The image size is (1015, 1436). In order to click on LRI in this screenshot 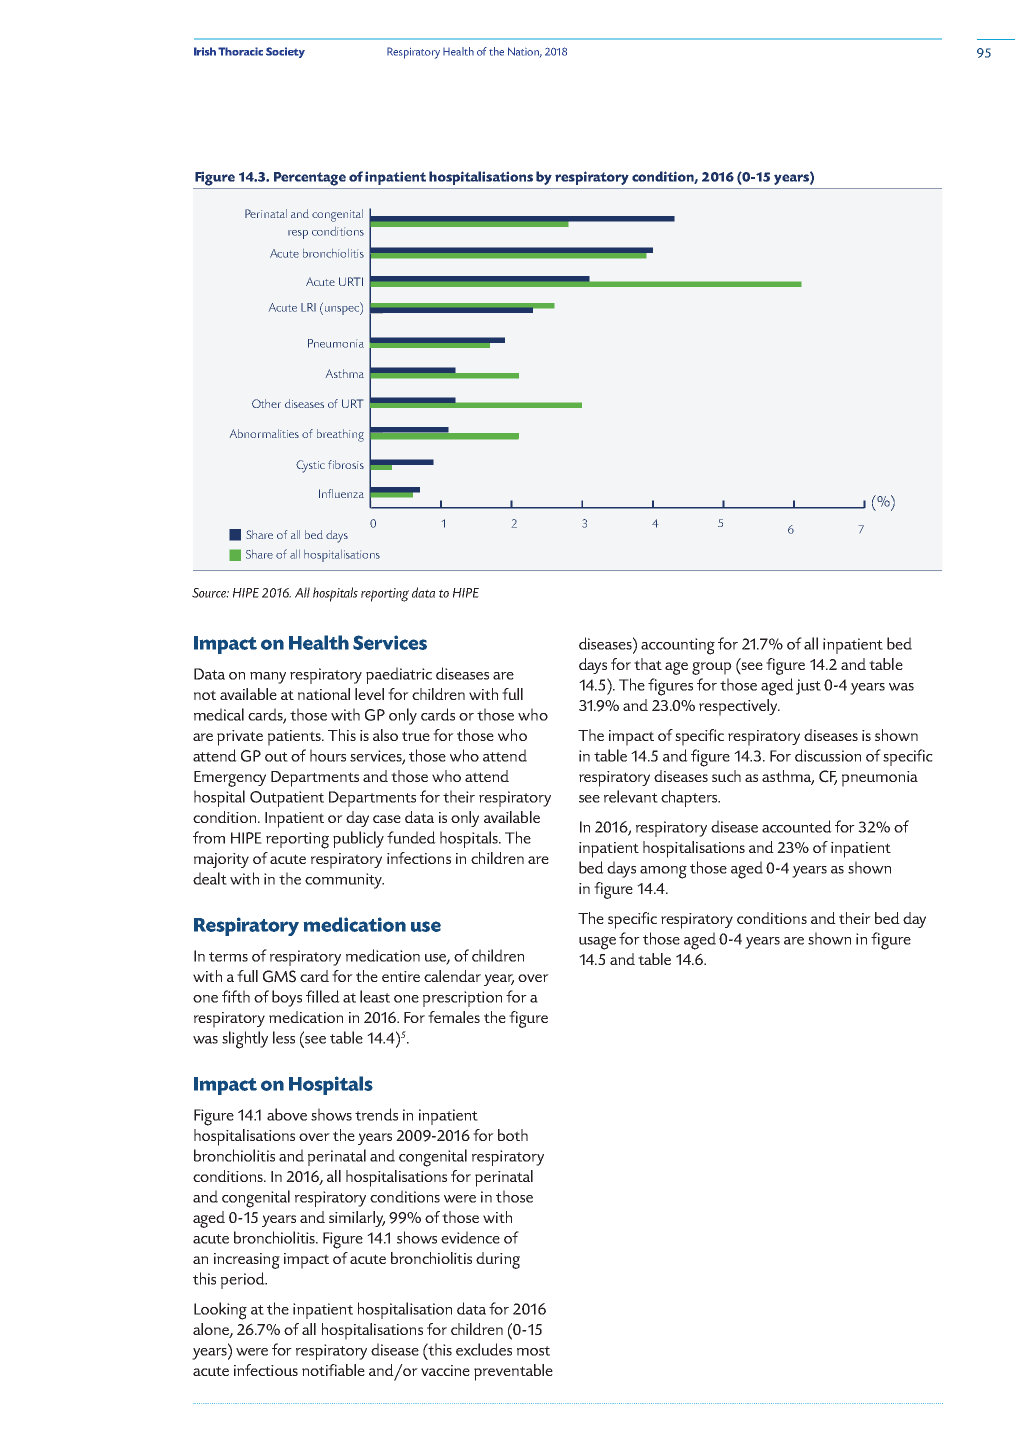, I will do `click(308, 307)`.
